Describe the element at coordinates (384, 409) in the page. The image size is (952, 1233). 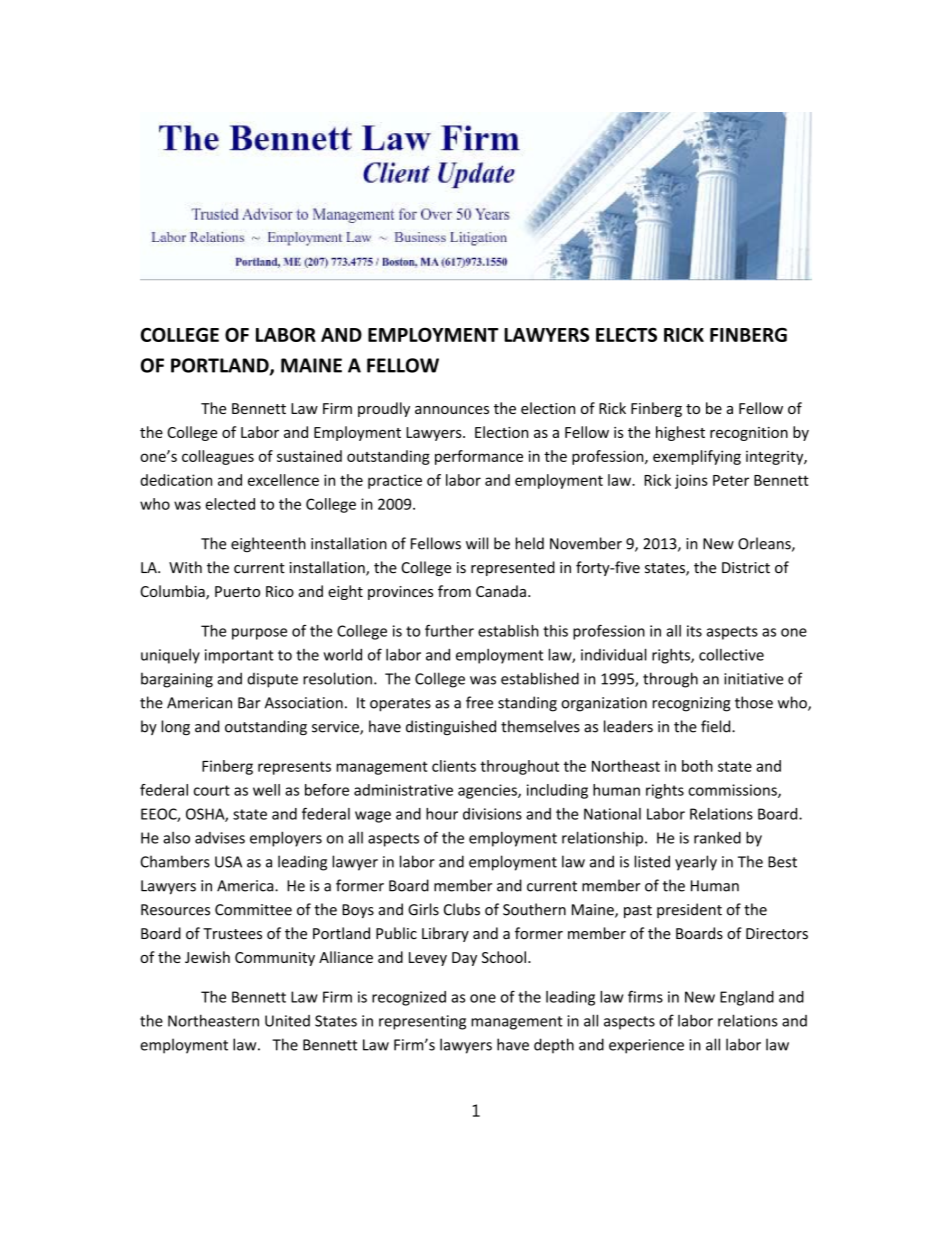
I see `proudly` at that location.
